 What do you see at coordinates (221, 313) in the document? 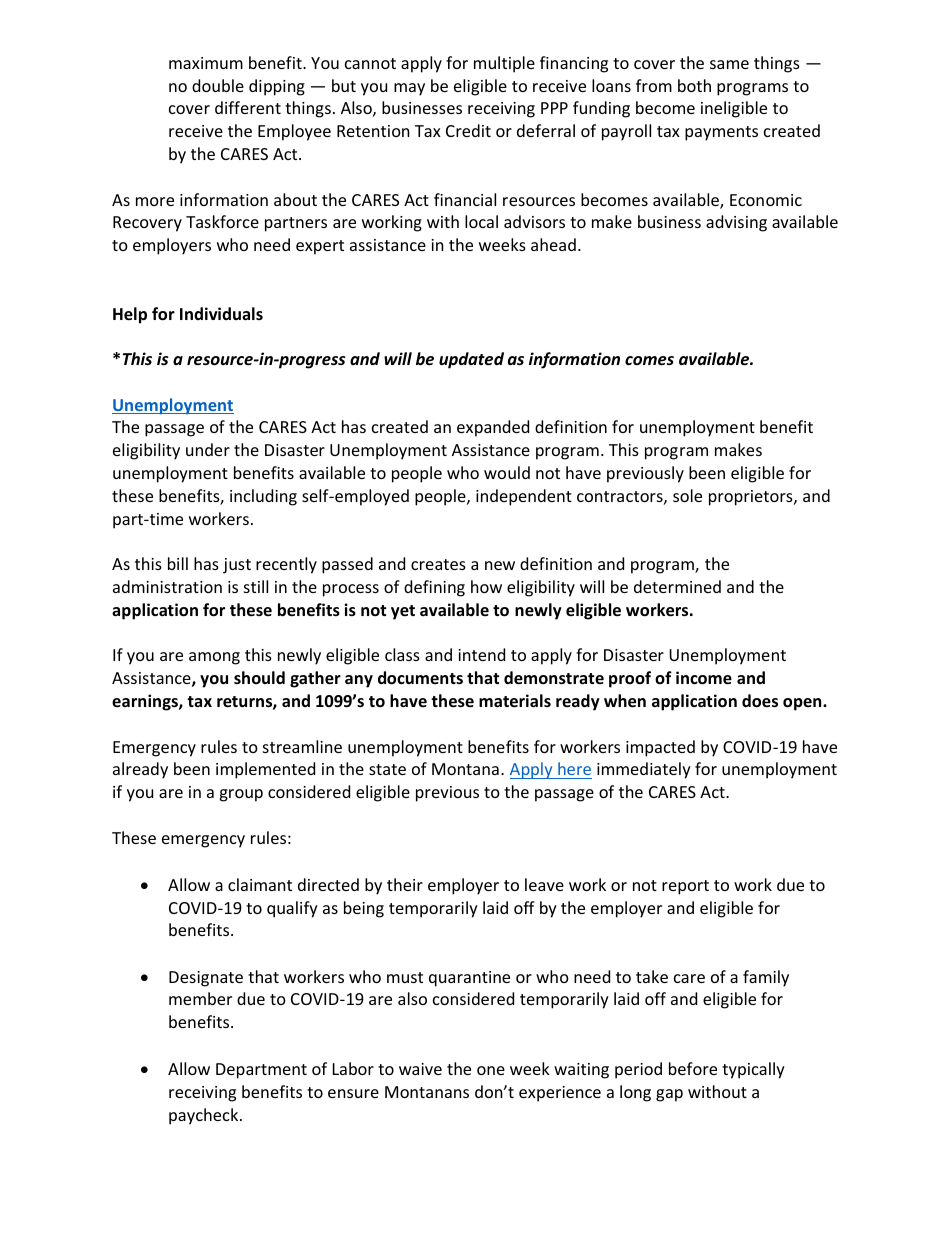
I see `Individuals` at bounding box center [221, 313].
